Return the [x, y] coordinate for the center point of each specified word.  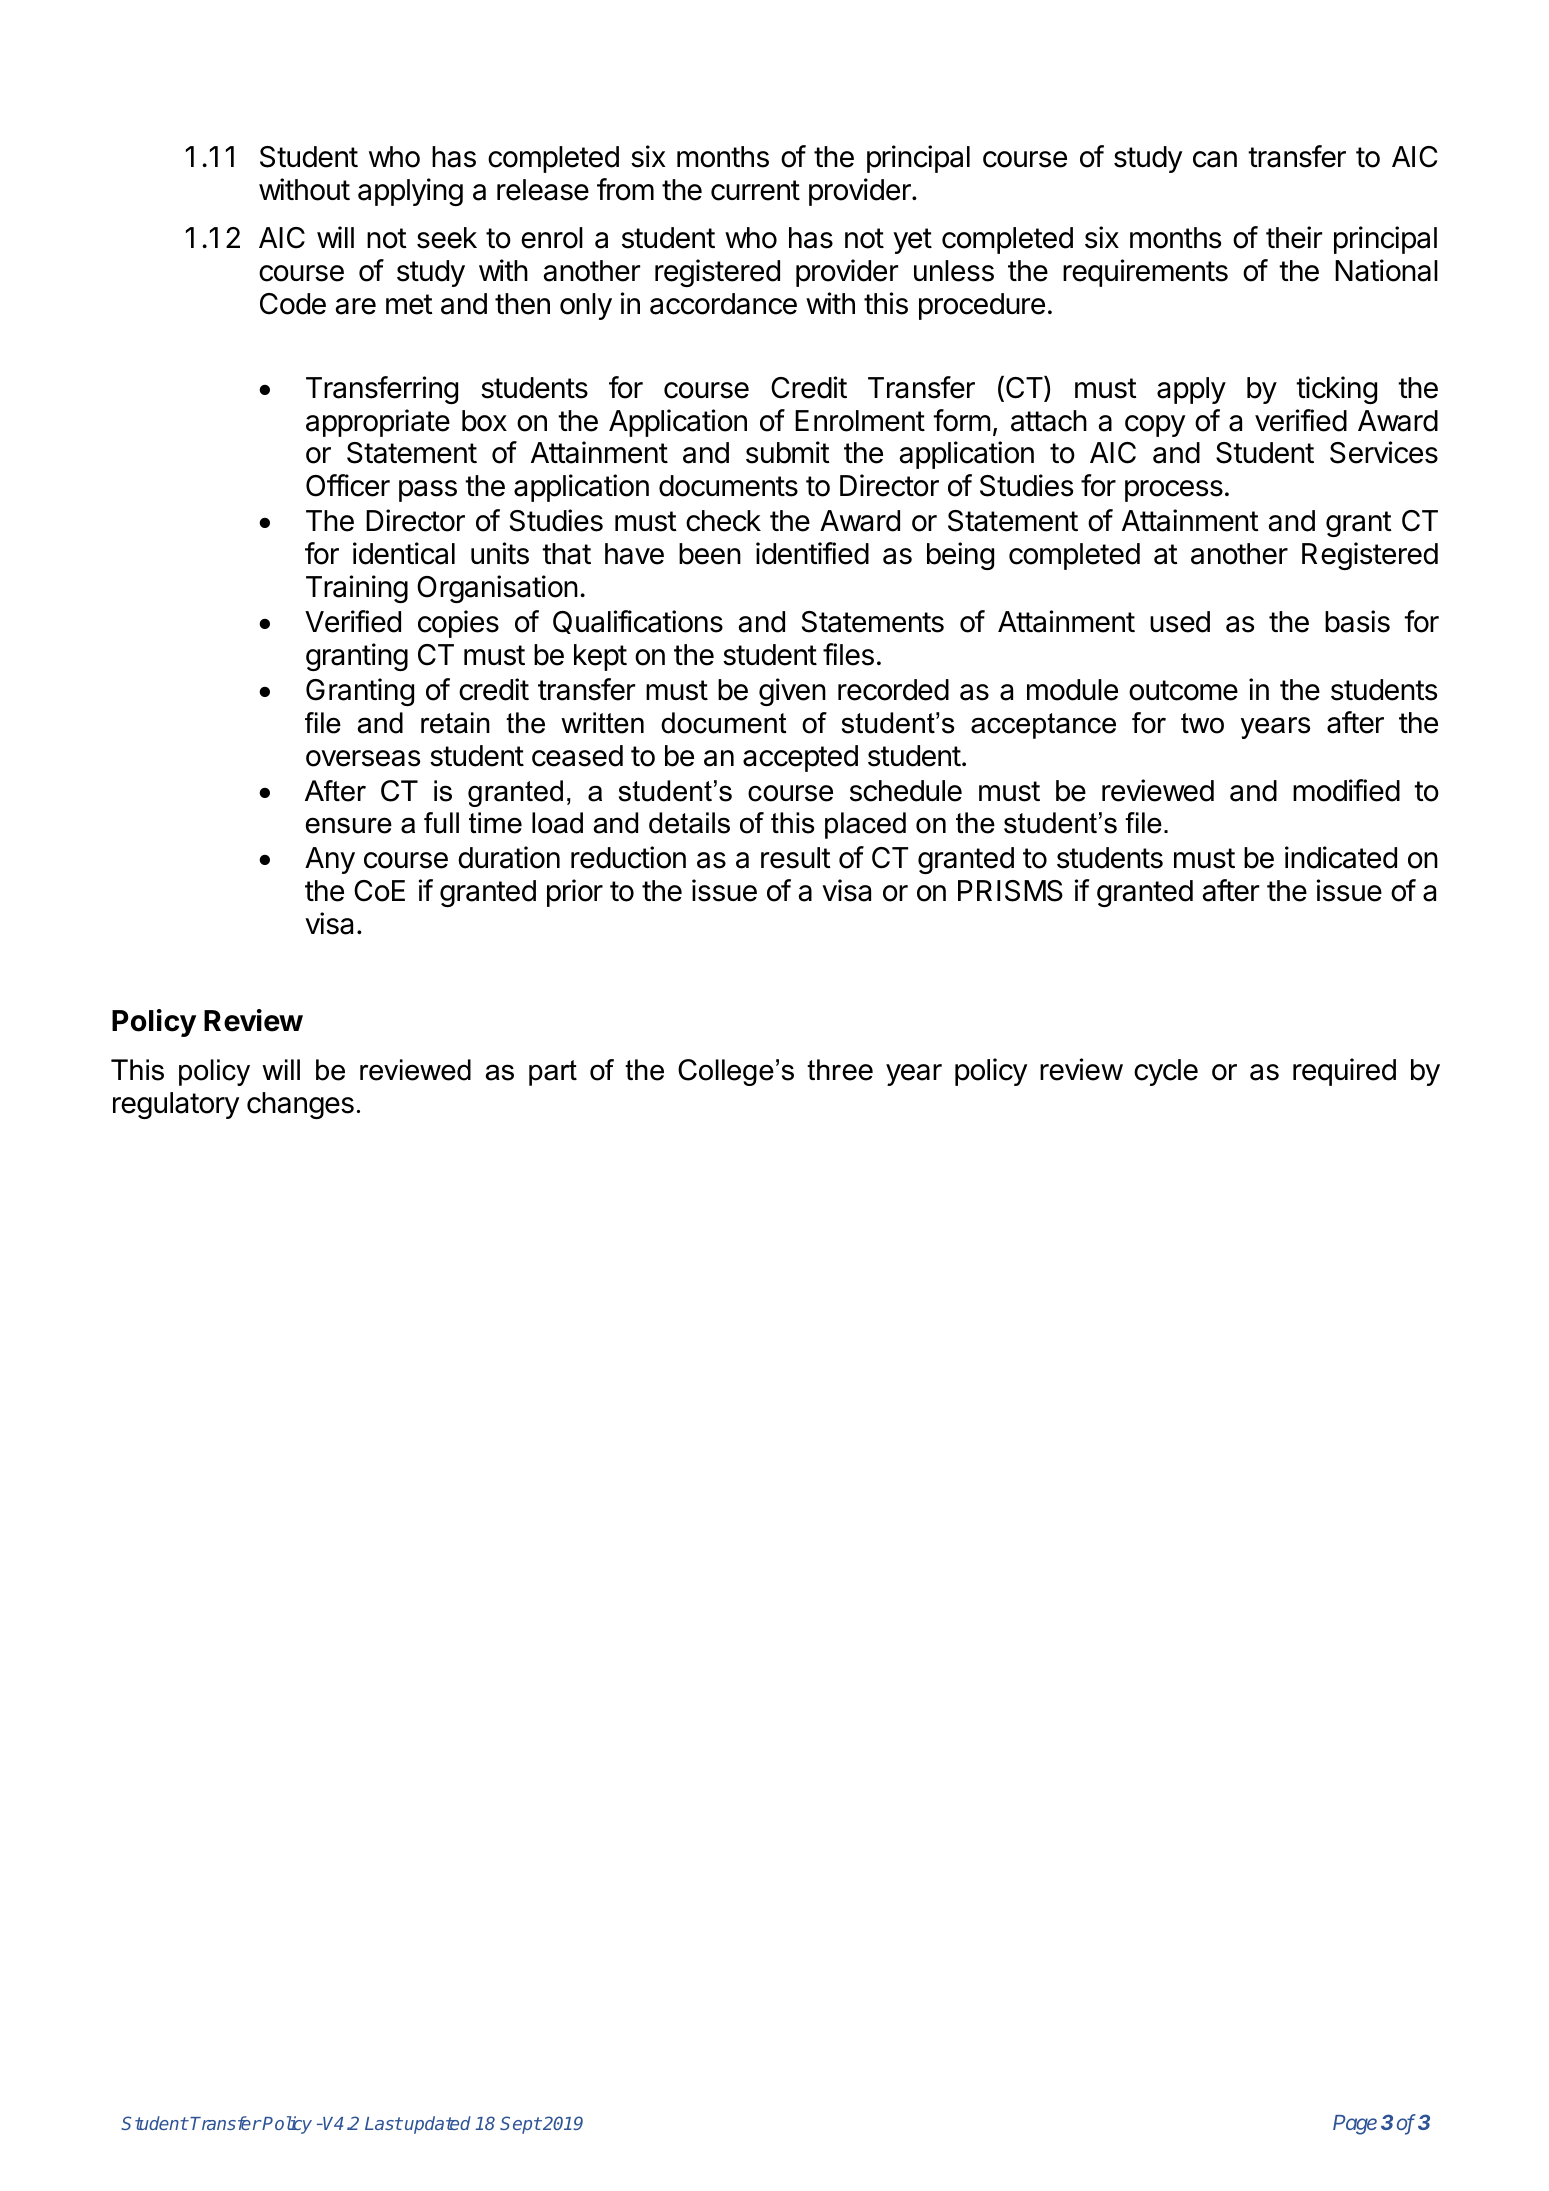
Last [384, 2123]
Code [293, 304]
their [1294, 237]
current [755, 190]
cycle [1166, 1072]
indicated [1341, 857]
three [840, 1070]
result [796, 858]
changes [300, 1105]
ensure [349, 825]
